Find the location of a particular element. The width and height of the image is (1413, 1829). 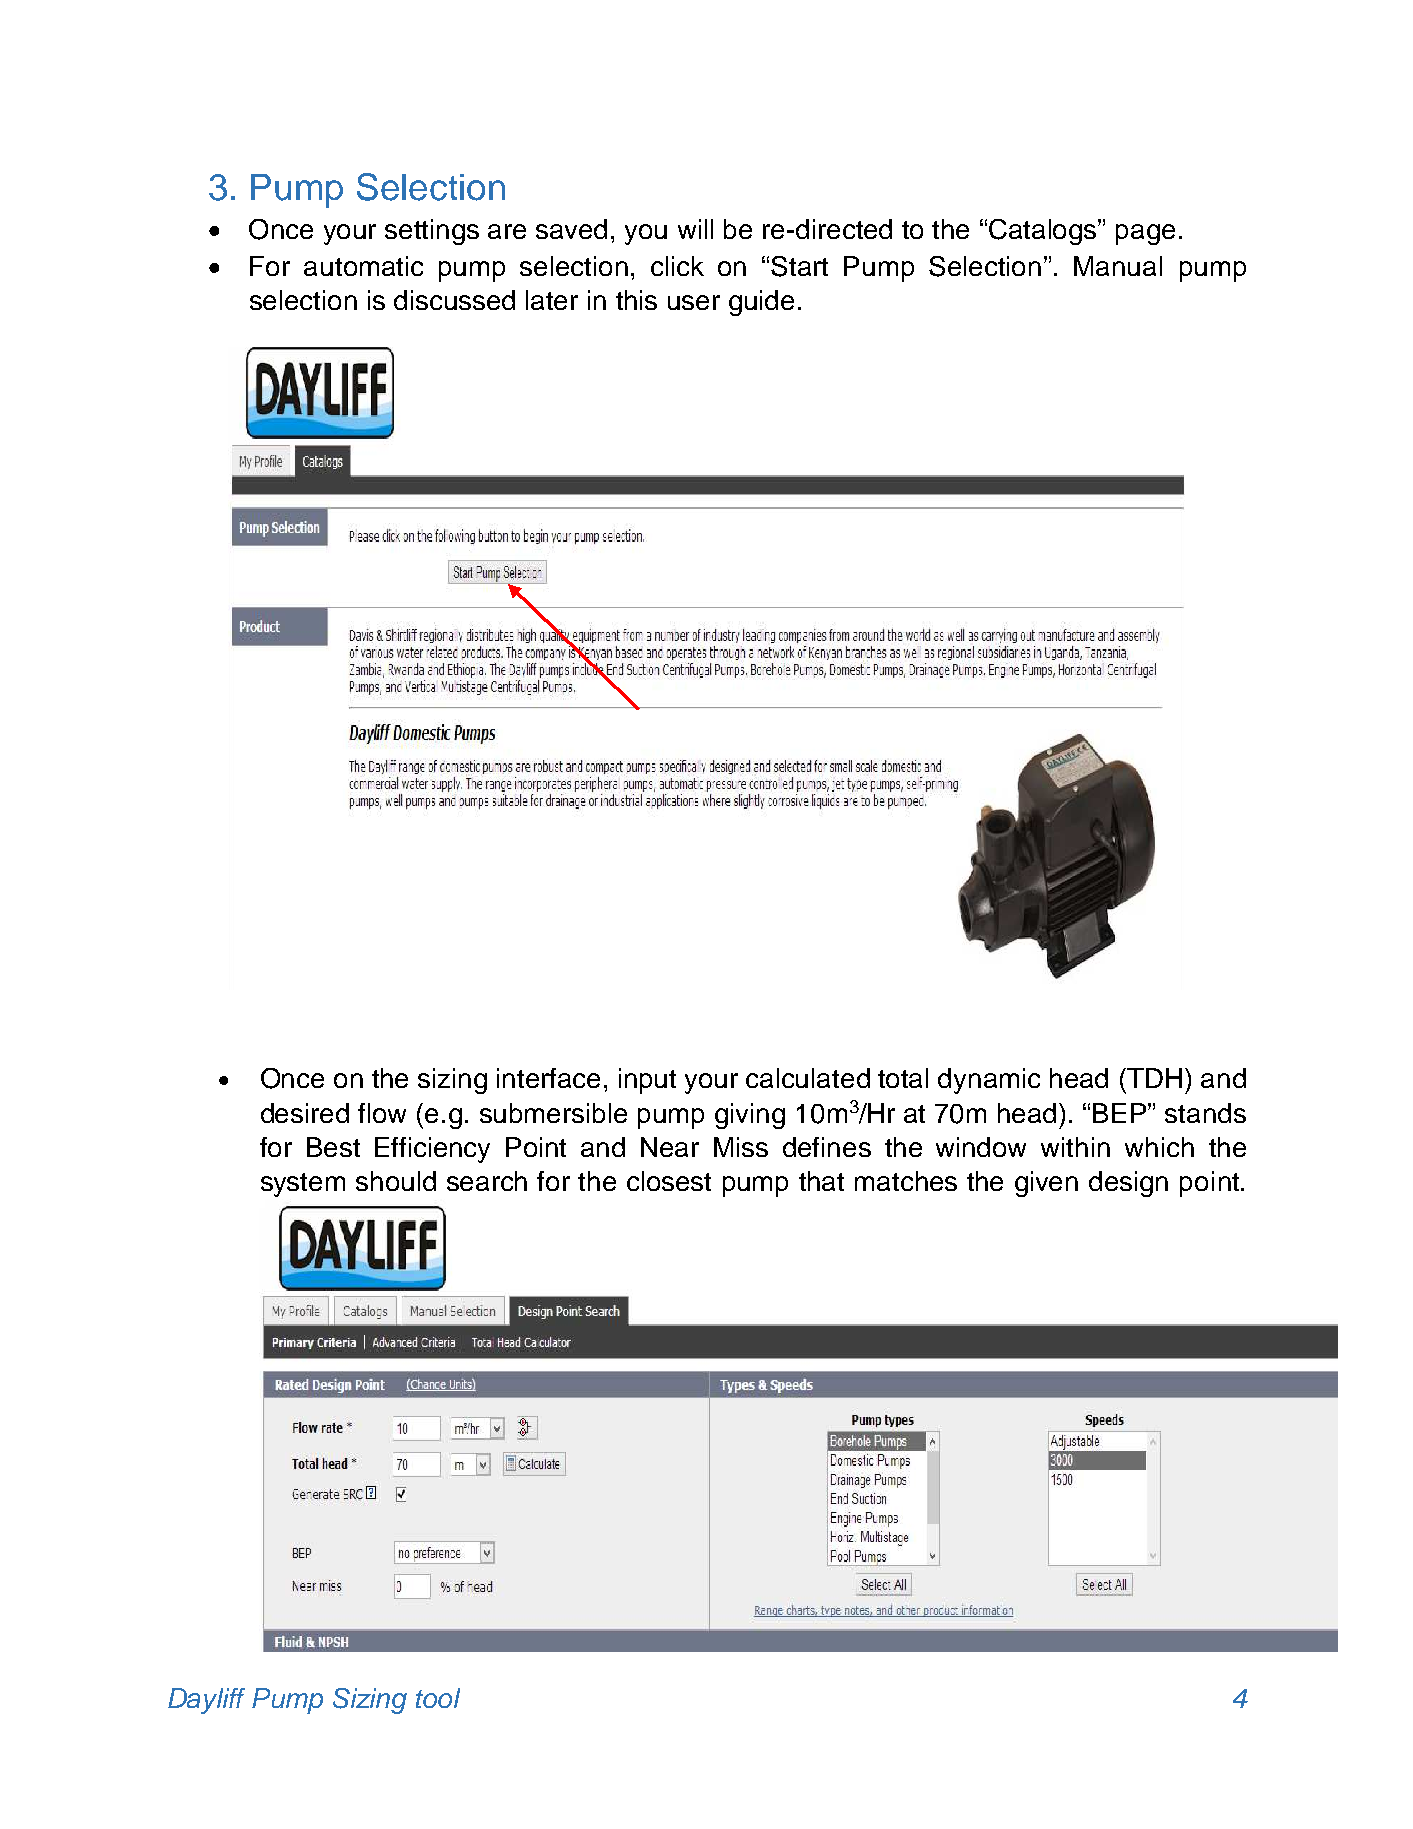

that is located at coordinates (821, 1181).
